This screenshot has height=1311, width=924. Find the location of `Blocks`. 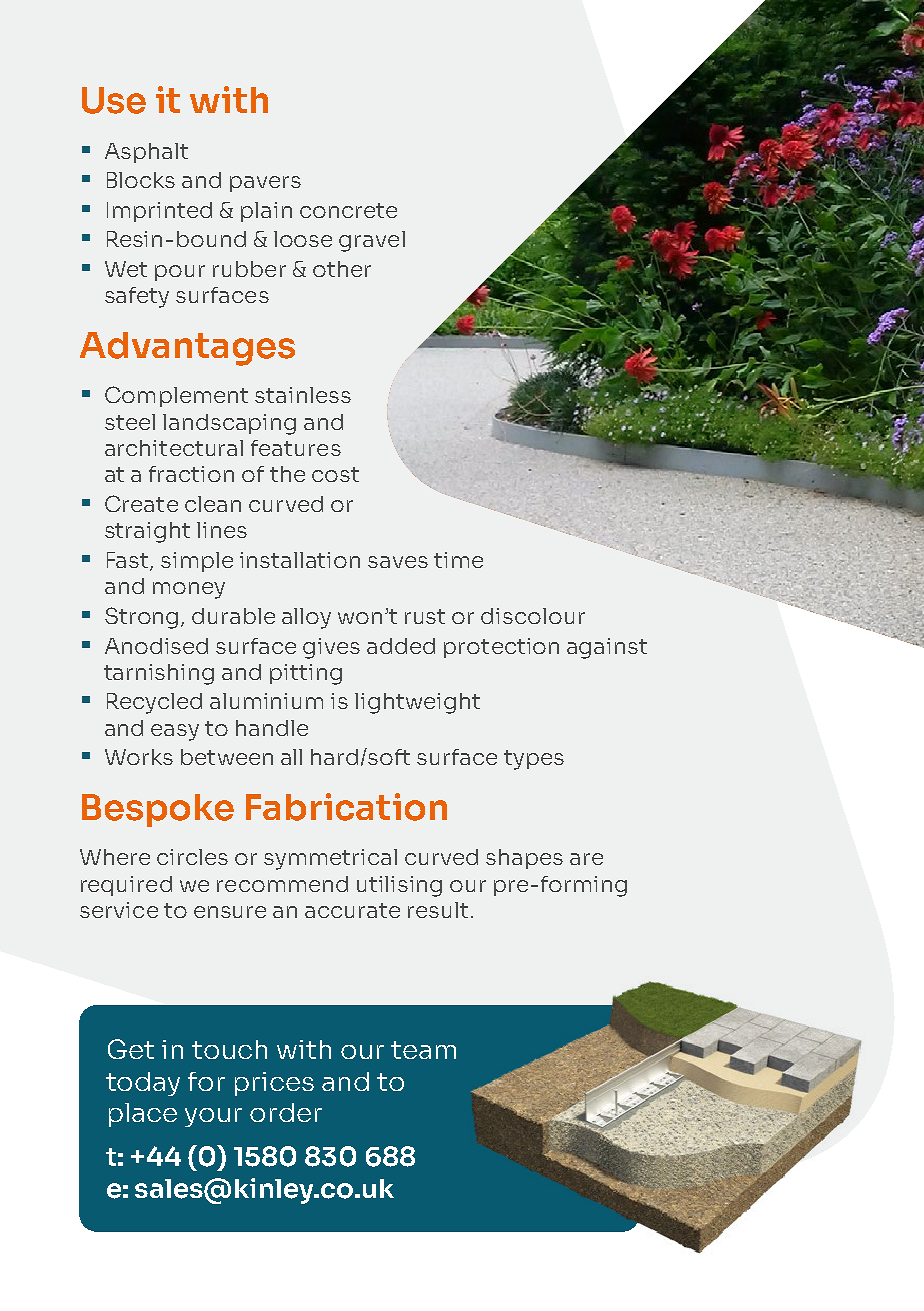

Blocks is located at coordinates (141, 180).
